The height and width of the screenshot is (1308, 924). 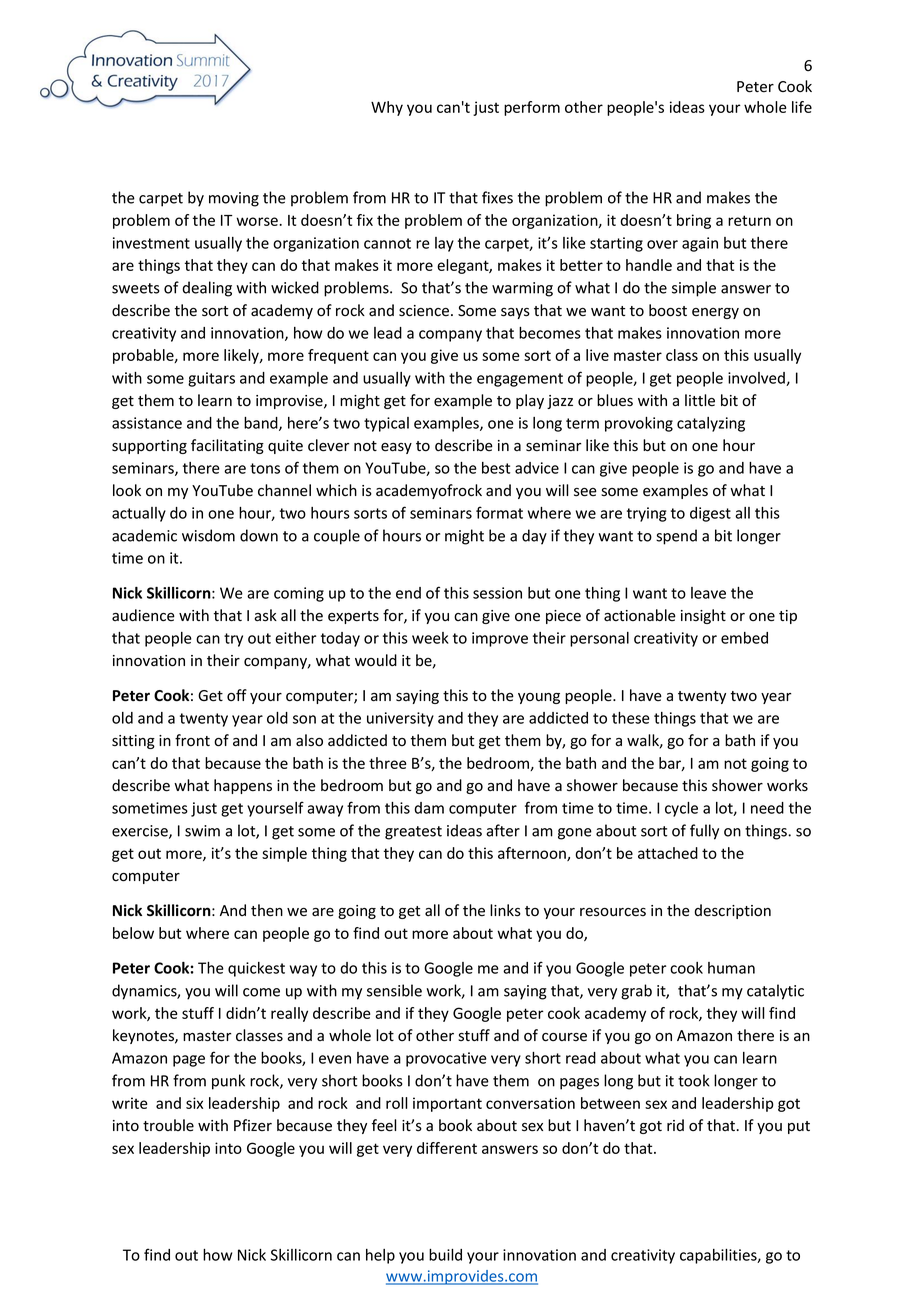 What do you see at coordinates (497, 197) in the screenshot?
I see `fixes` at bounding box center [497, 197].
